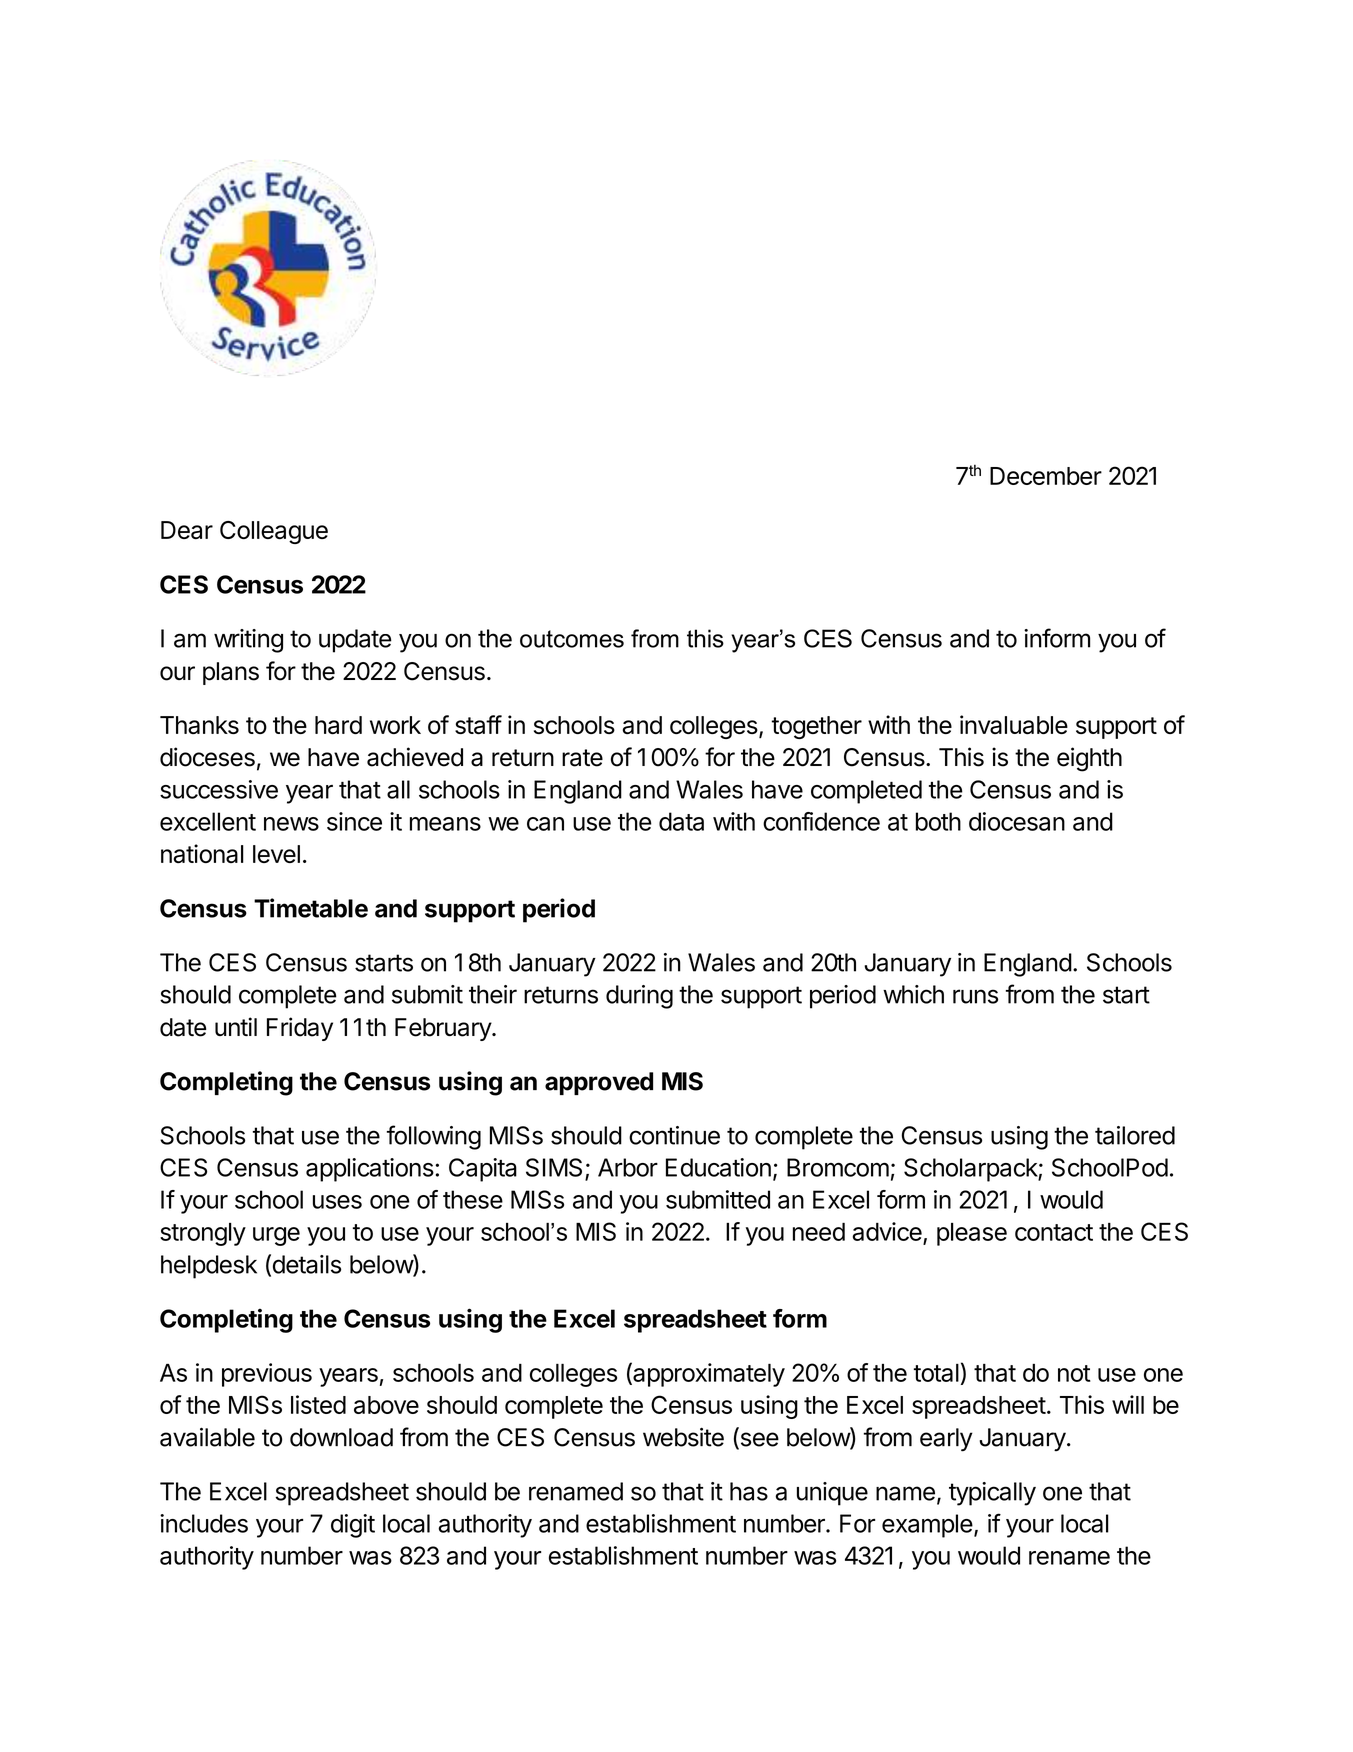 This image has height=1752, width=1353. Describe the element at coordinates (274, 532) in the image. I see `Colleague` at that location.
